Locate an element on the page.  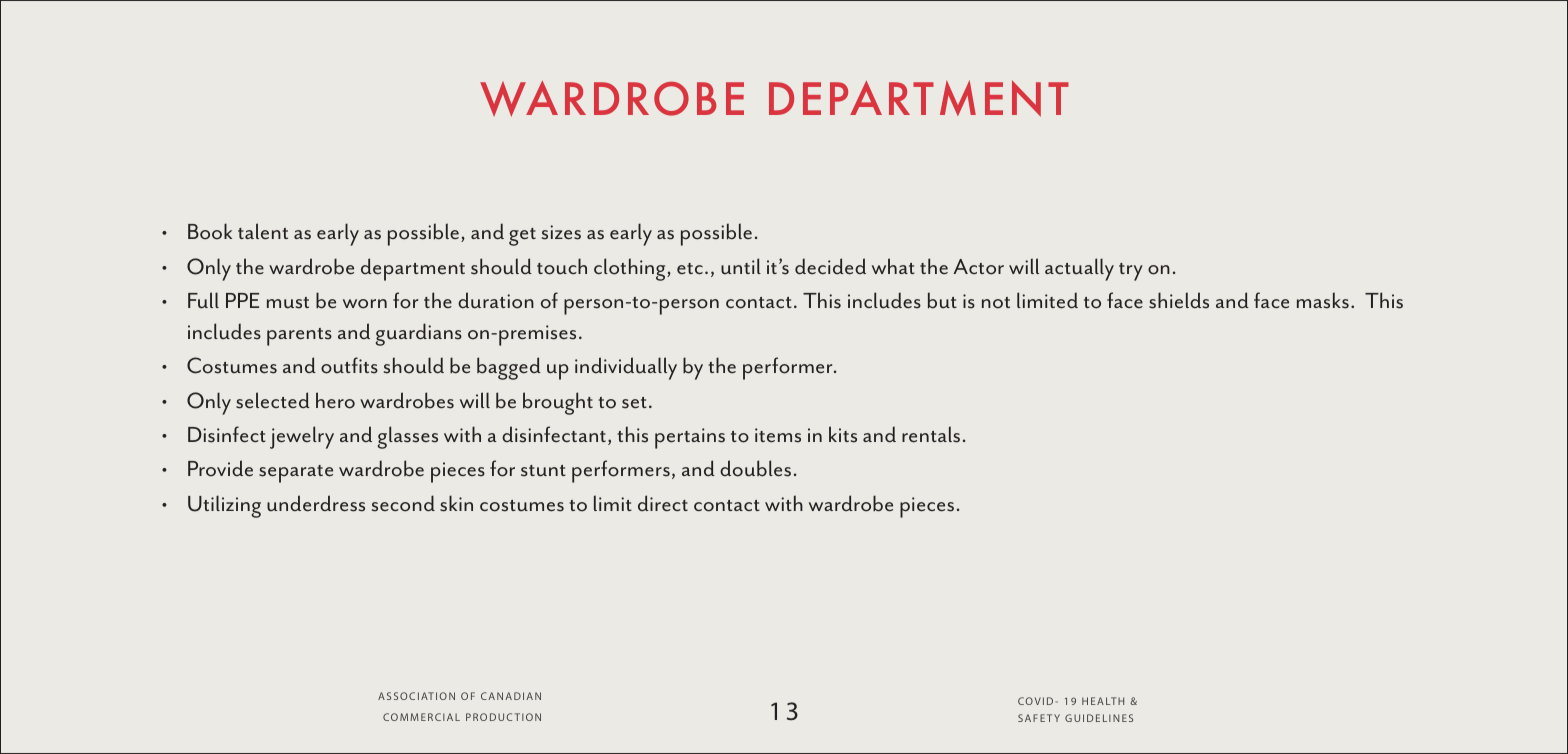
until is located at coordinates (741, 266).
